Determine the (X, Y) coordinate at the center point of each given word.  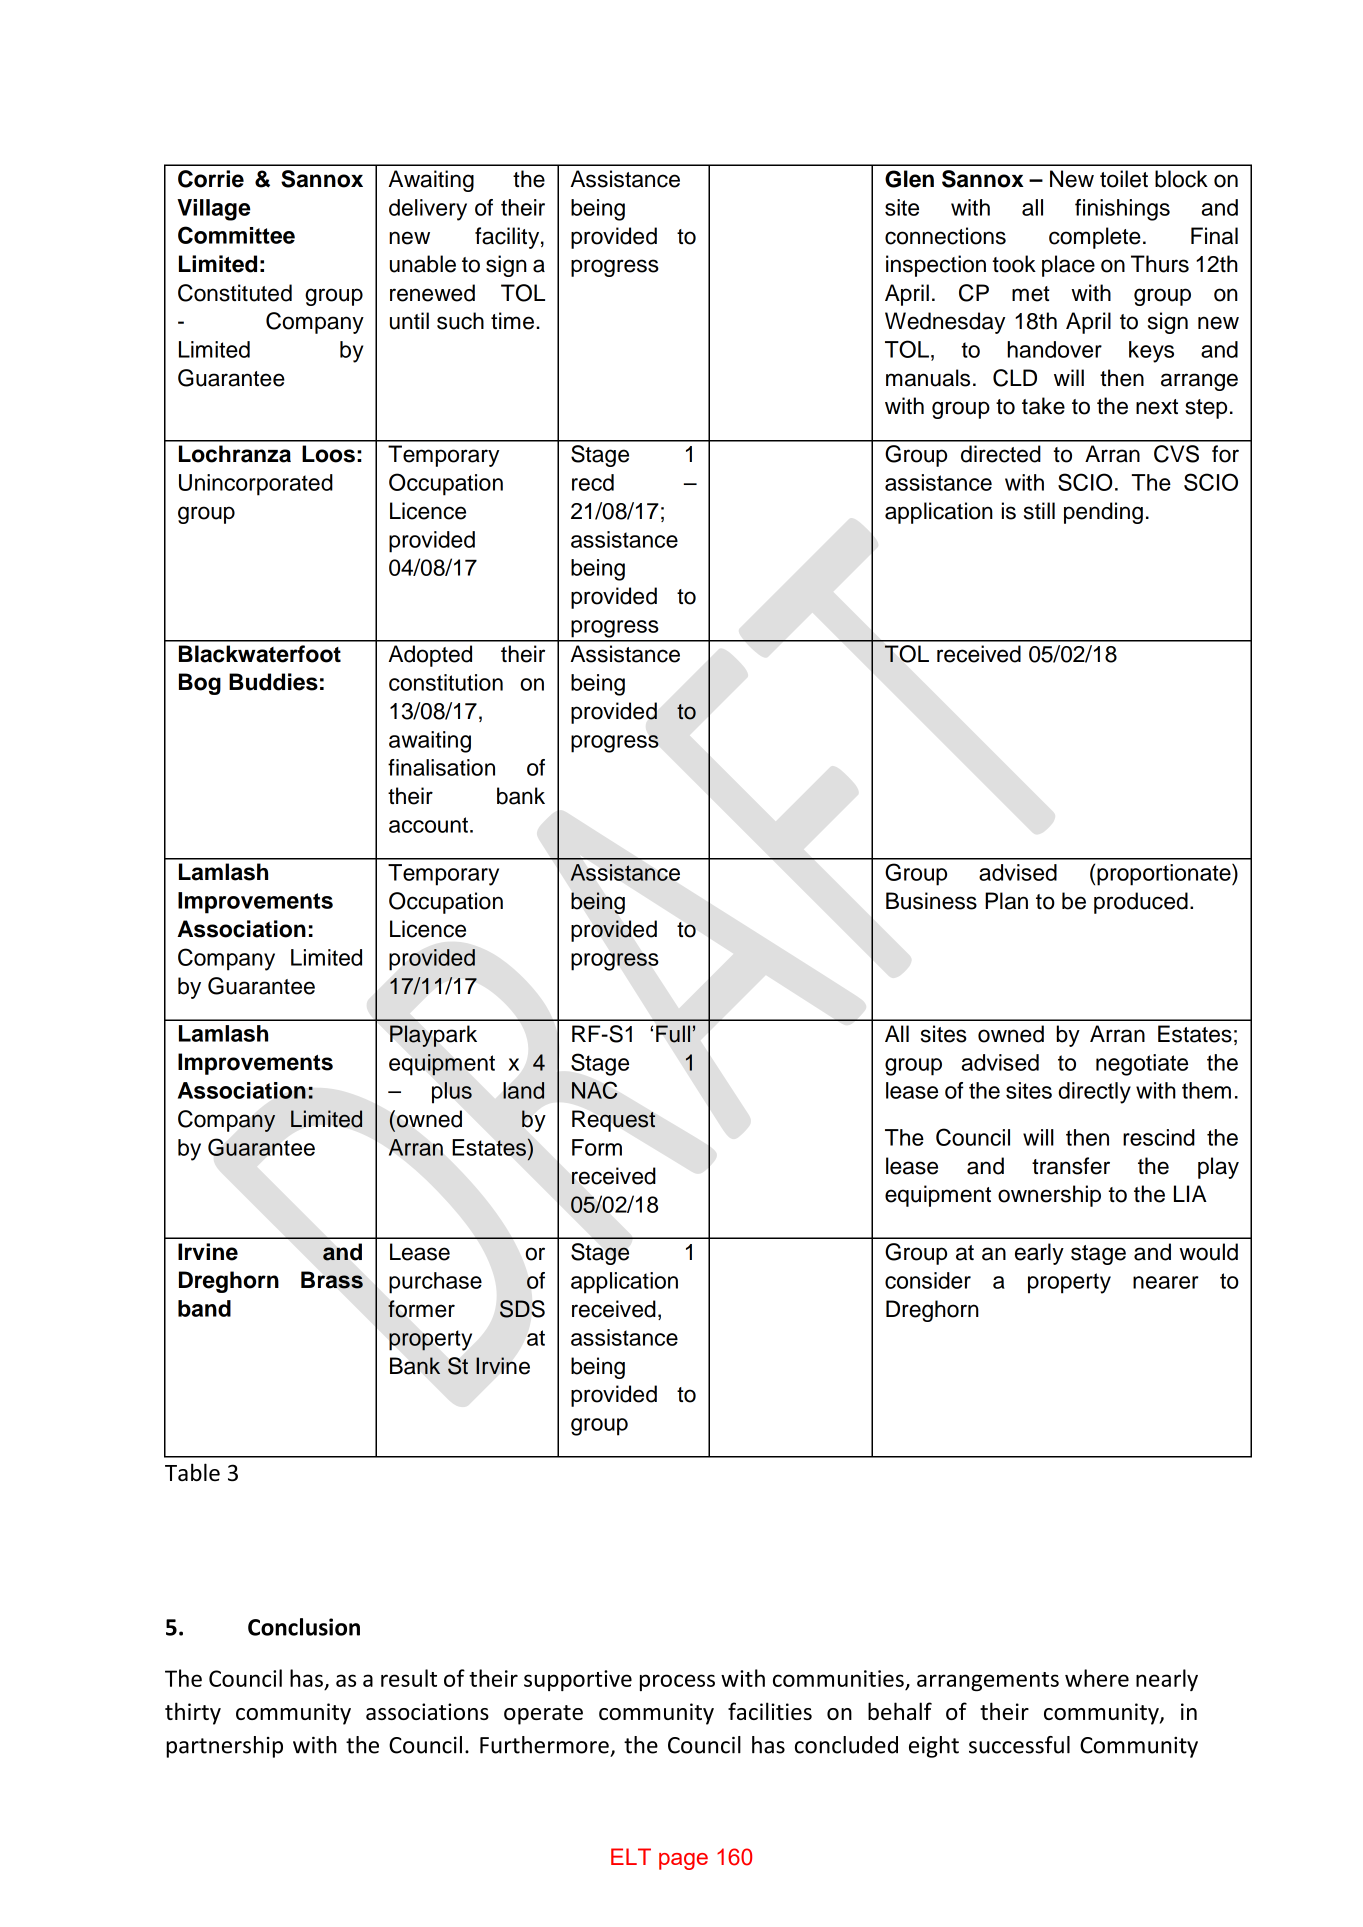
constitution (446, 682)
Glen (909, 179)
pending (1103, 513)
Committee (236, 235)
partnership (224, 1747)
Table (192, 1472)
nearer (1166, 1282)
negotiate (1142, 1065)
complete (1095, 238)
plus (452, 1092)
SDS (522, 1309)
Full (673, 1034)
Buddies (273, 682)
